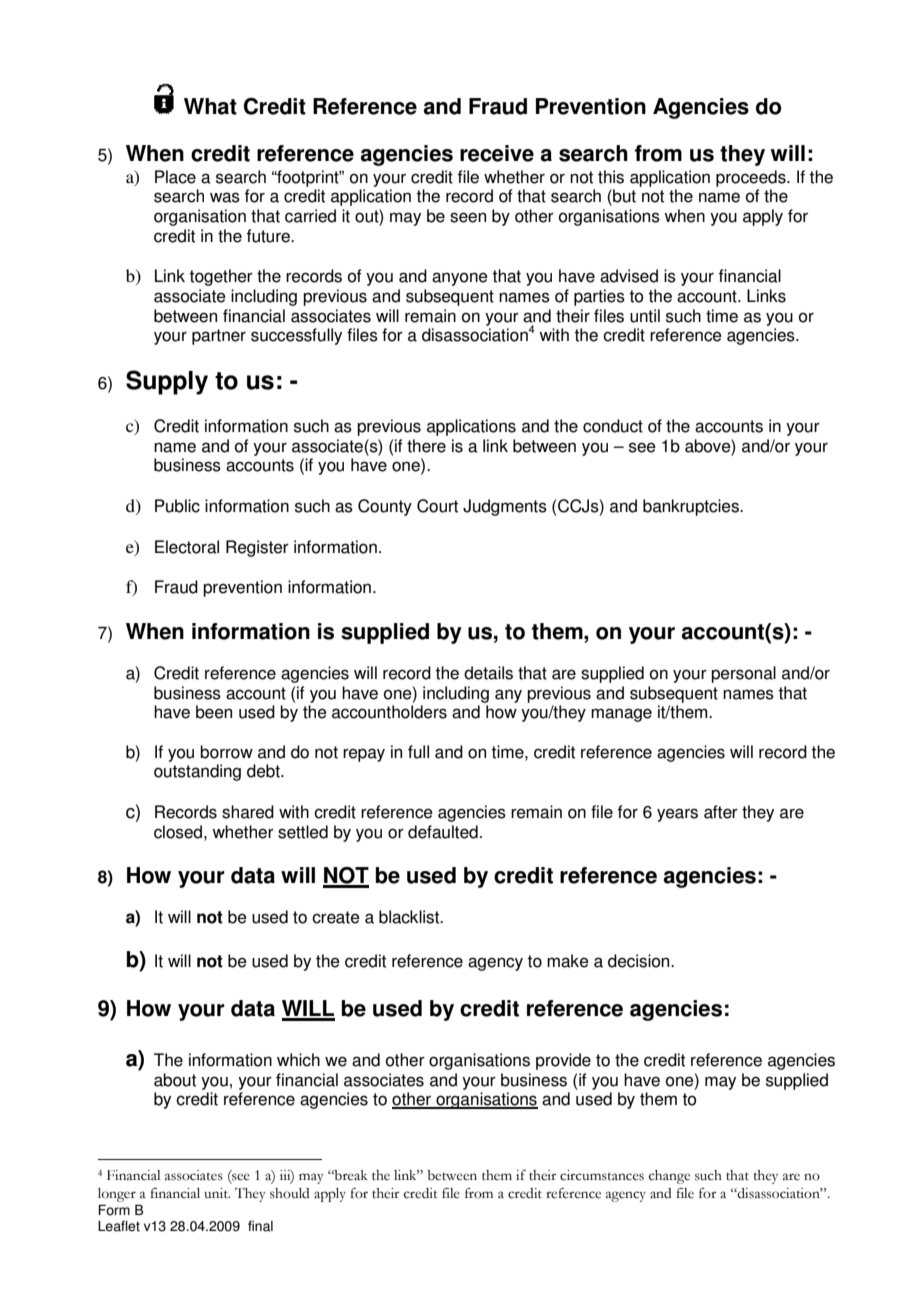  What do you see at coordinates (497, 153) in the screenshot?
I see `receive` at bounding box center [497, 153].
